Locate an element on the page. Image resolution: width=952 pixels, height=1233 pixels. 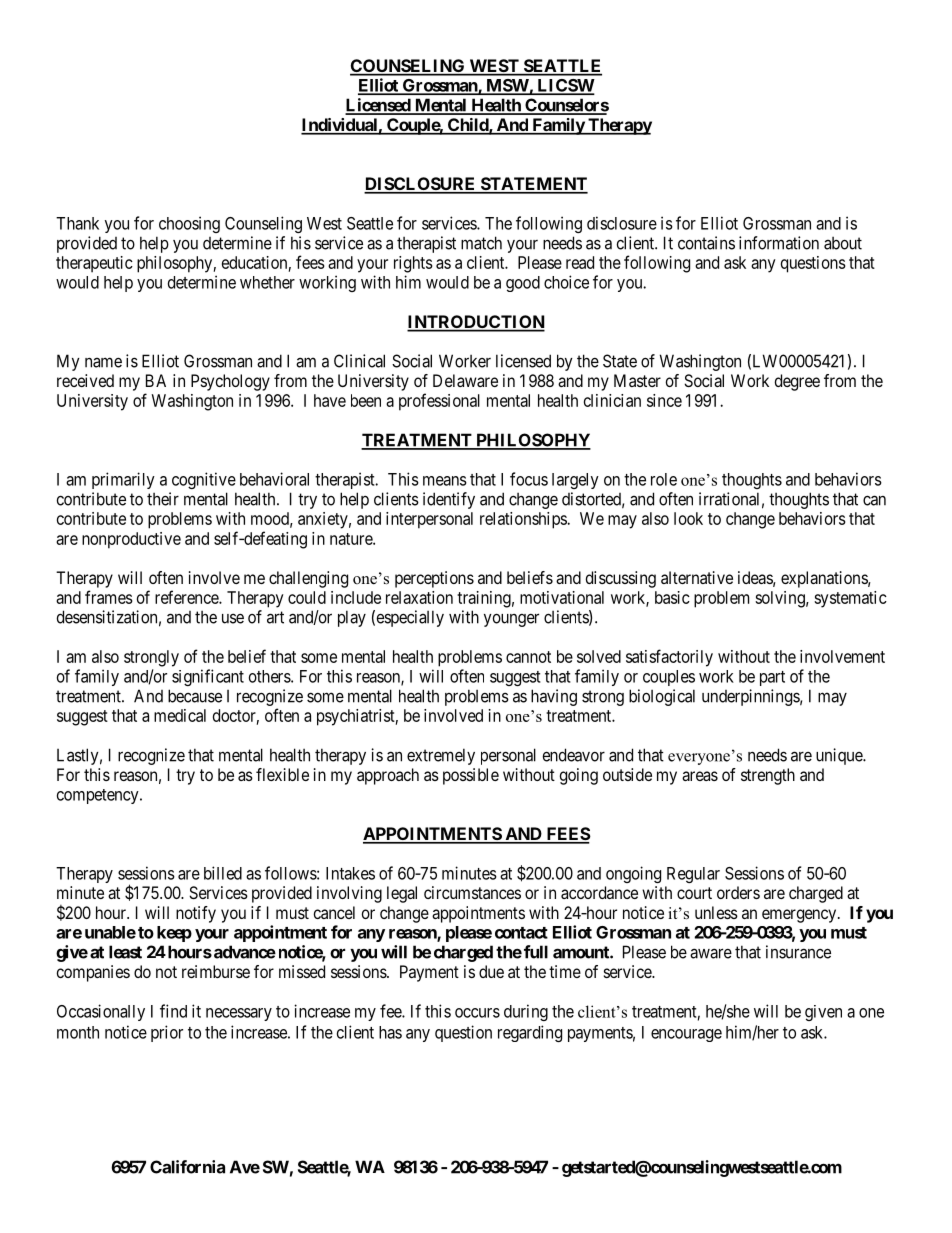
circumstances is located at coordinates (472, 892).
